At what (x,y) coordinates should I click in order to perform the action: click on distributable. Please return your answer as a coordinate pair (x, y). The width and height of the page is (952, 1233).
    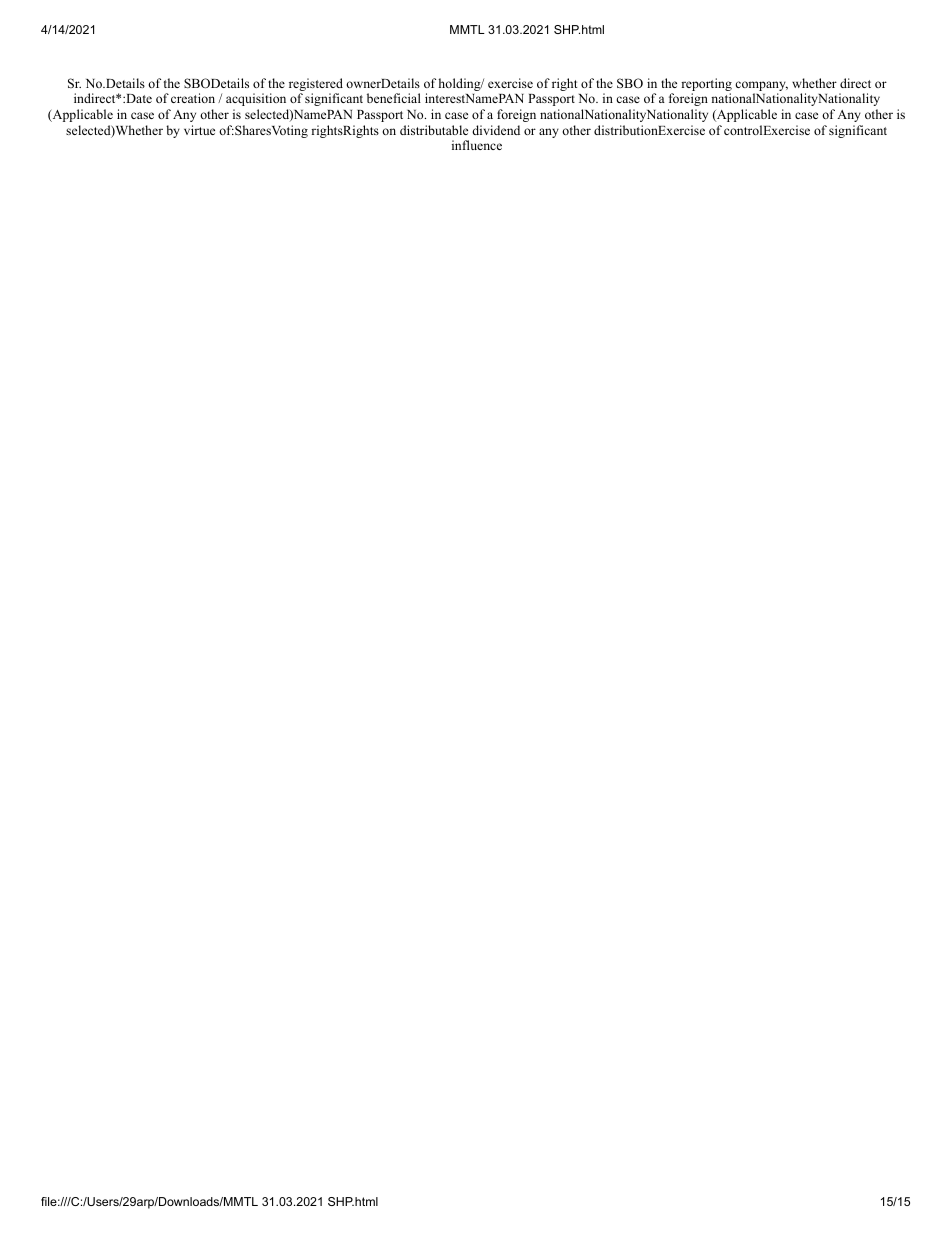
    Looking at the image, I should click on (434, 130).
